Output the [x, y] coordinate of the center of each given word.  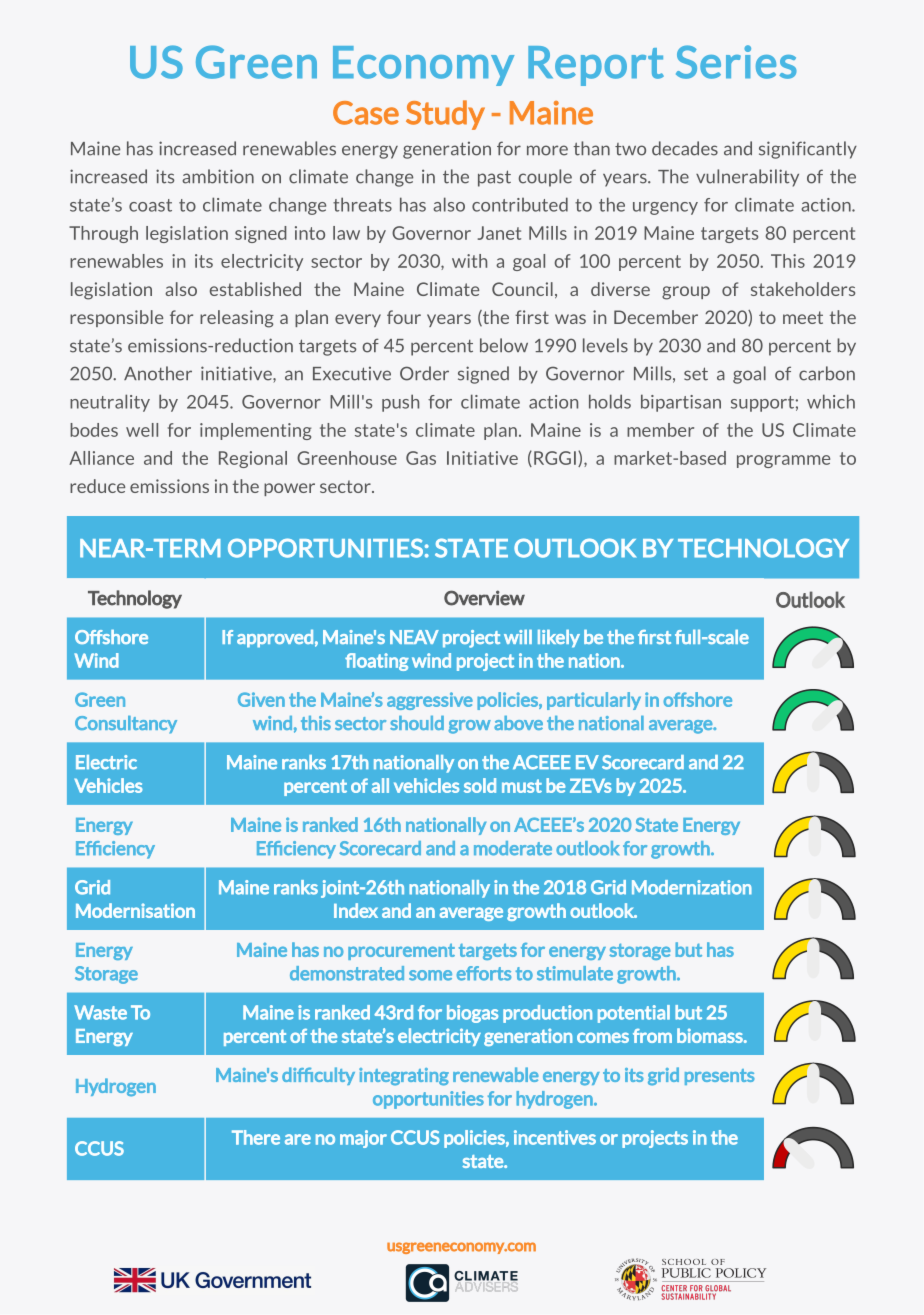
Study [445, 115]
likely [559, 638]
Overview [484, 598]
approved [275, 639]
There [256, 1137]
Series [736, 62]
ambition [218, 176]
